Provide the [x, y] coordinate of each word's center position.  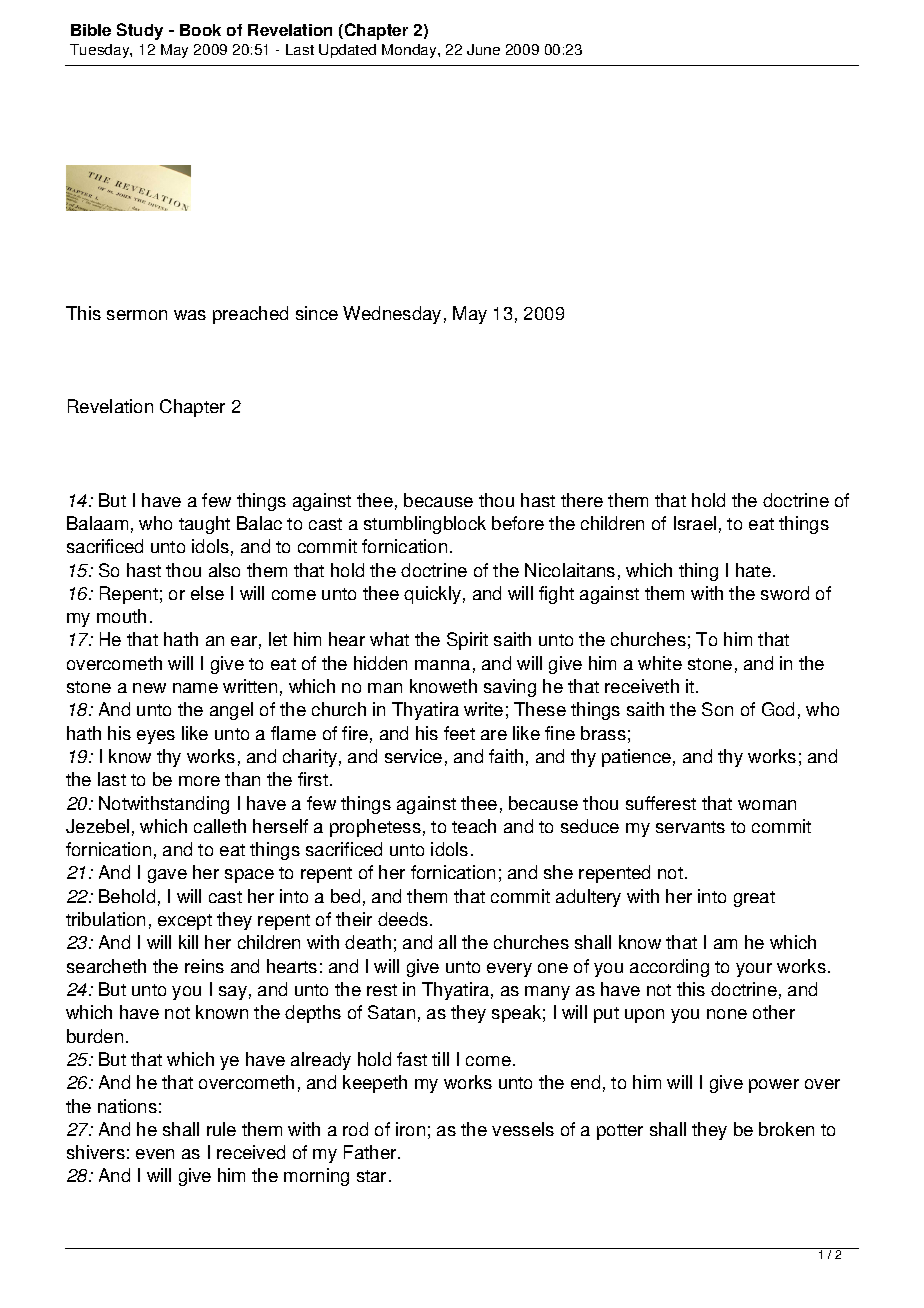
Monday [410, 51]
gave [167, 876]
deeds [404, 919]
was [190, 315]
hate [753, 570]
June [483, 49]
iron [410, 1129]
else [207, 593]
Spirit [467, 641]
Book [200, 30]
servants [690, 827]
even [155, 1154]
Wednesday [392, 315]
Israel [695, 523]
